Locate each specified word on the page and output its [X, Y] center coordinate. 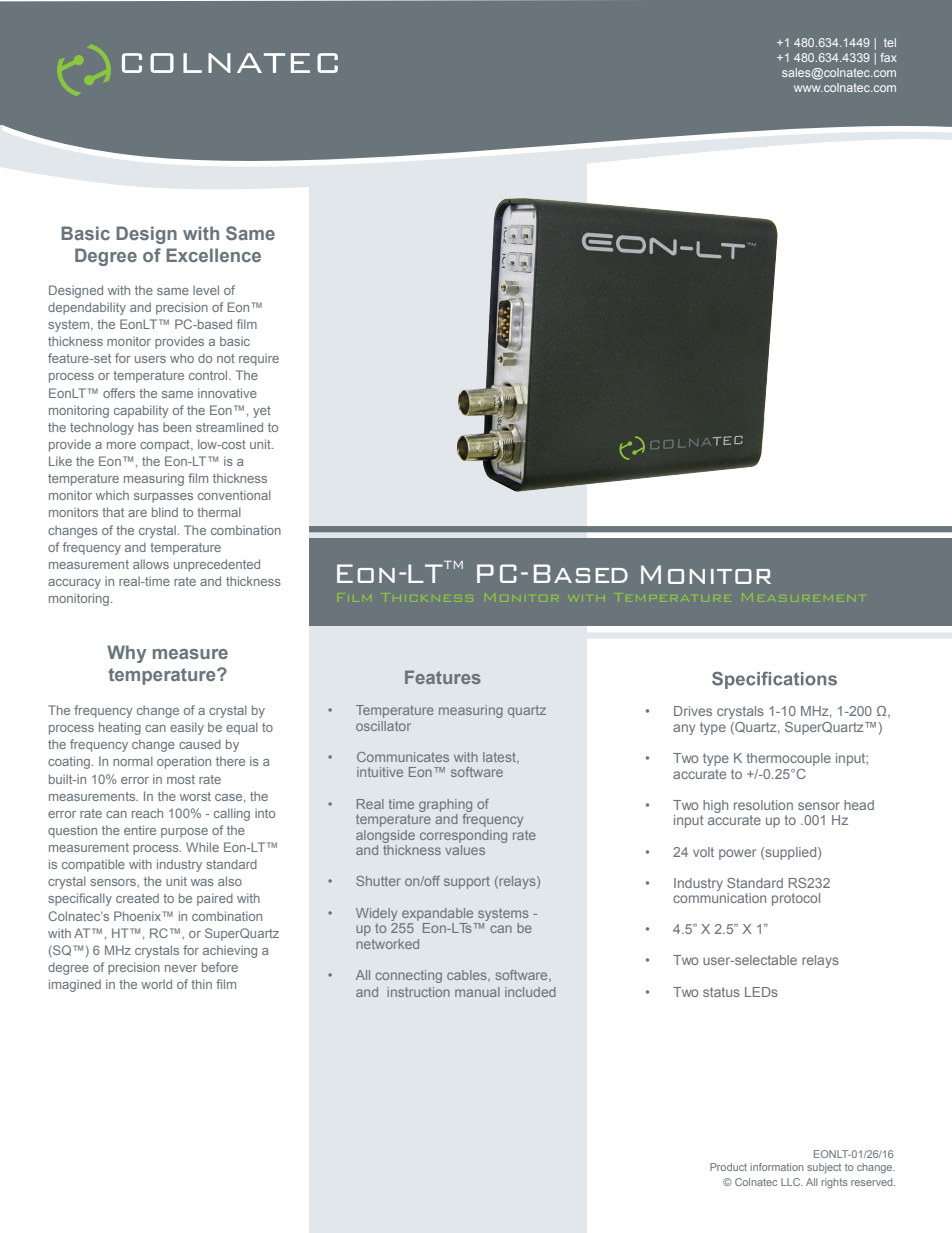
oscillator [383, 726]
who [182, 358]
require [259, 359]
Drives [693, 711]
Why [126, 654]
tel [890, 42]
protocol [796, 899]
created [137, 898]
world [156, 984]
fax [888, 57]
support [467, 882]
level [206, 290]
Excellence [213, 255]
